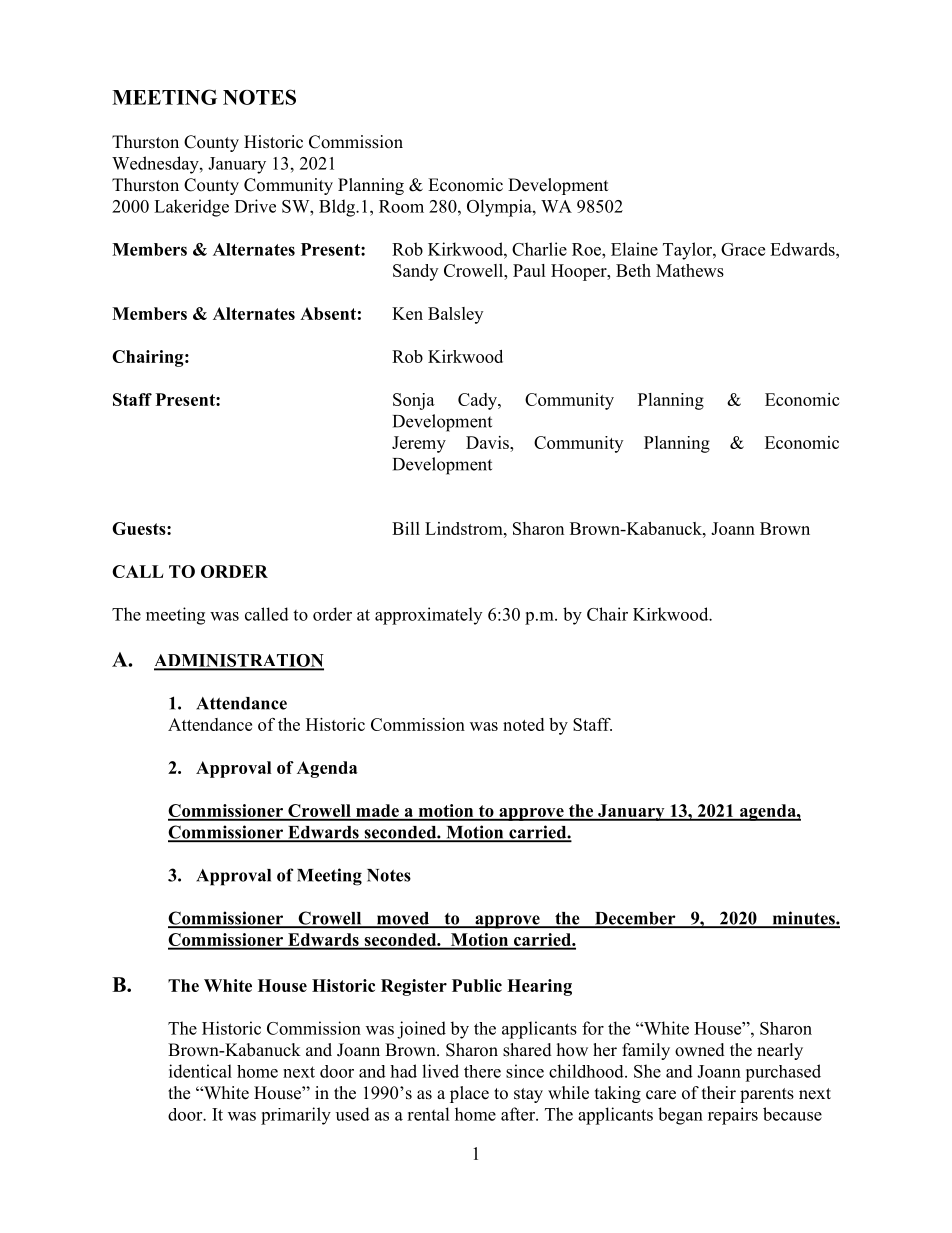 This screenshot has height=1233, width=952. Describe the element at coordinates (403, 919) in the screenshot. I see `moved` at that location.
